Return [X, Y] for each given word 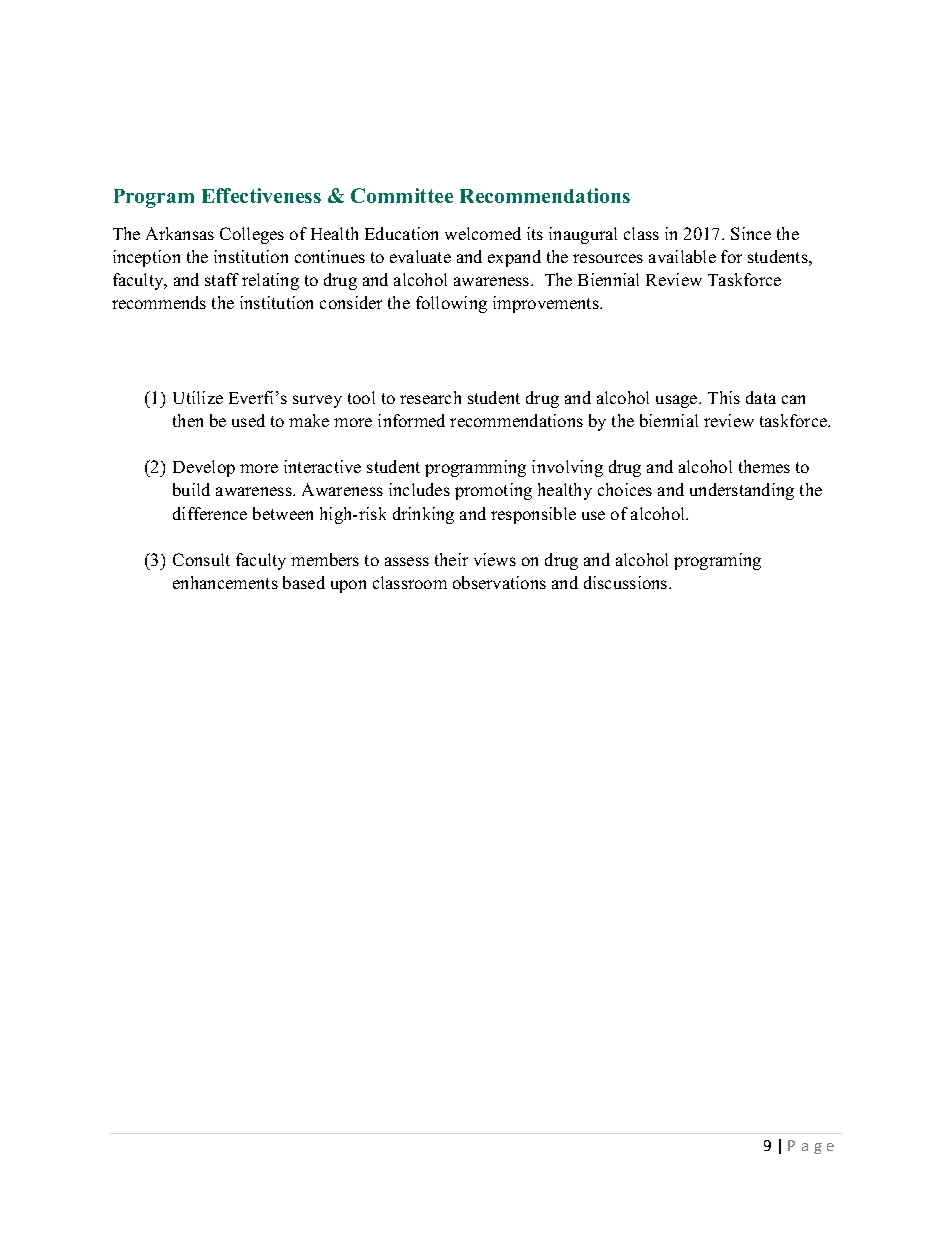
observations [499, 582]
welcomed [483, 233]
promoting [493, 491]
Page [811, 1147]
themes [764, 466]
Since [751, 233]
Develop [204, 468]
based [304, 582]
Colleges [252, 235]
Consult [201, 559]
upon [348, 586]
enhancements [225, 582]
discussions [627, 582]
